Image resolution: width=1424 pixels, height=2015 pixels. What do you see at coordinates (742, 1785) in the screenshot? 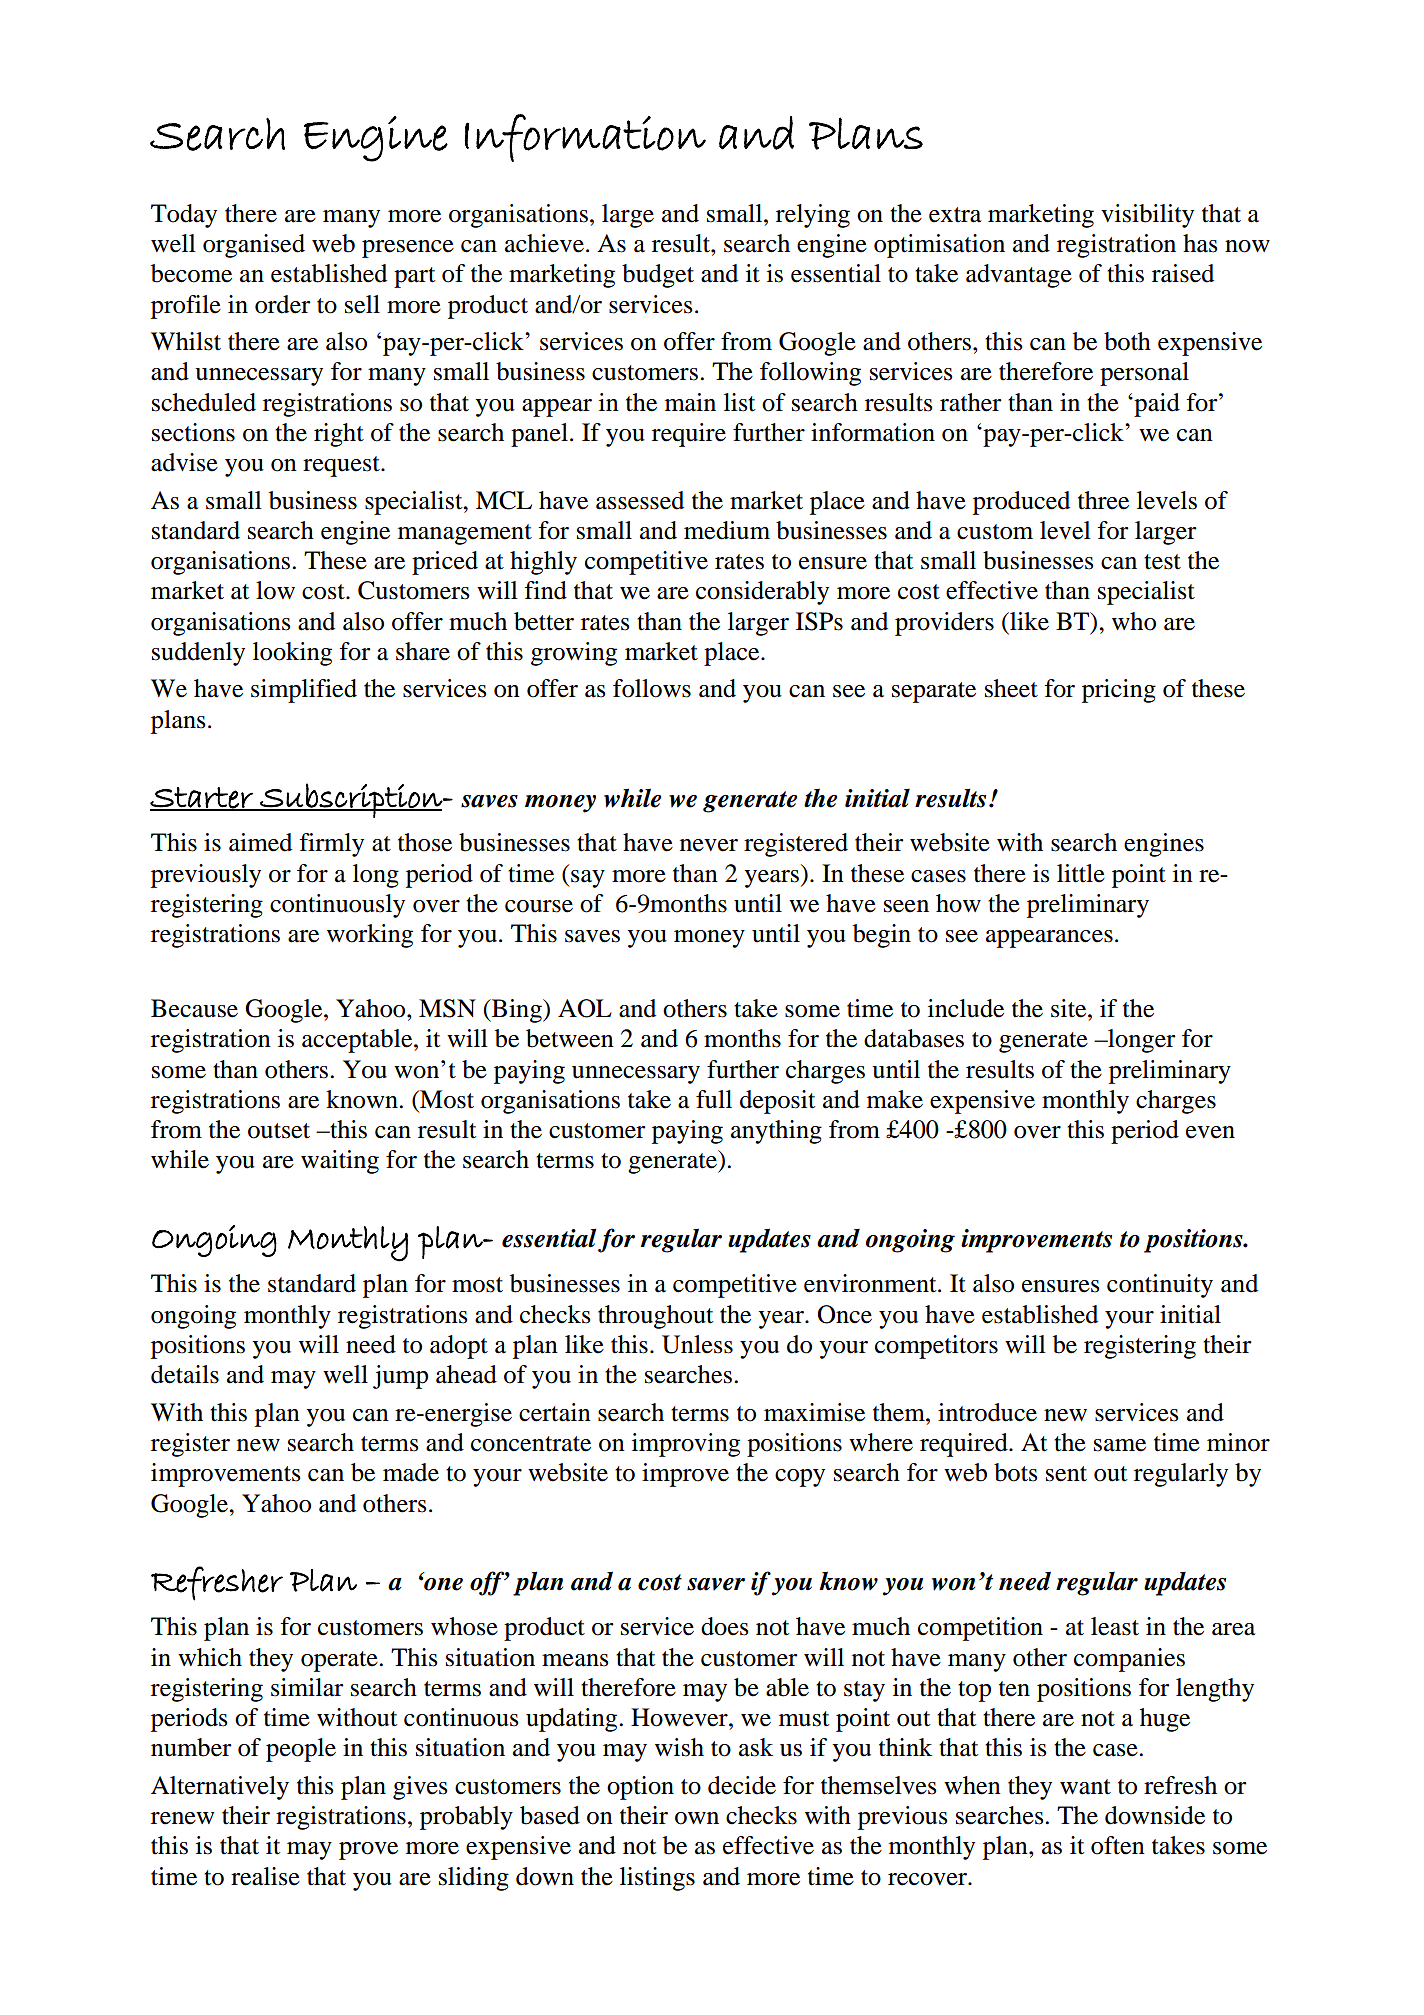
I see `decide` at bounding box center [742, 1785].
